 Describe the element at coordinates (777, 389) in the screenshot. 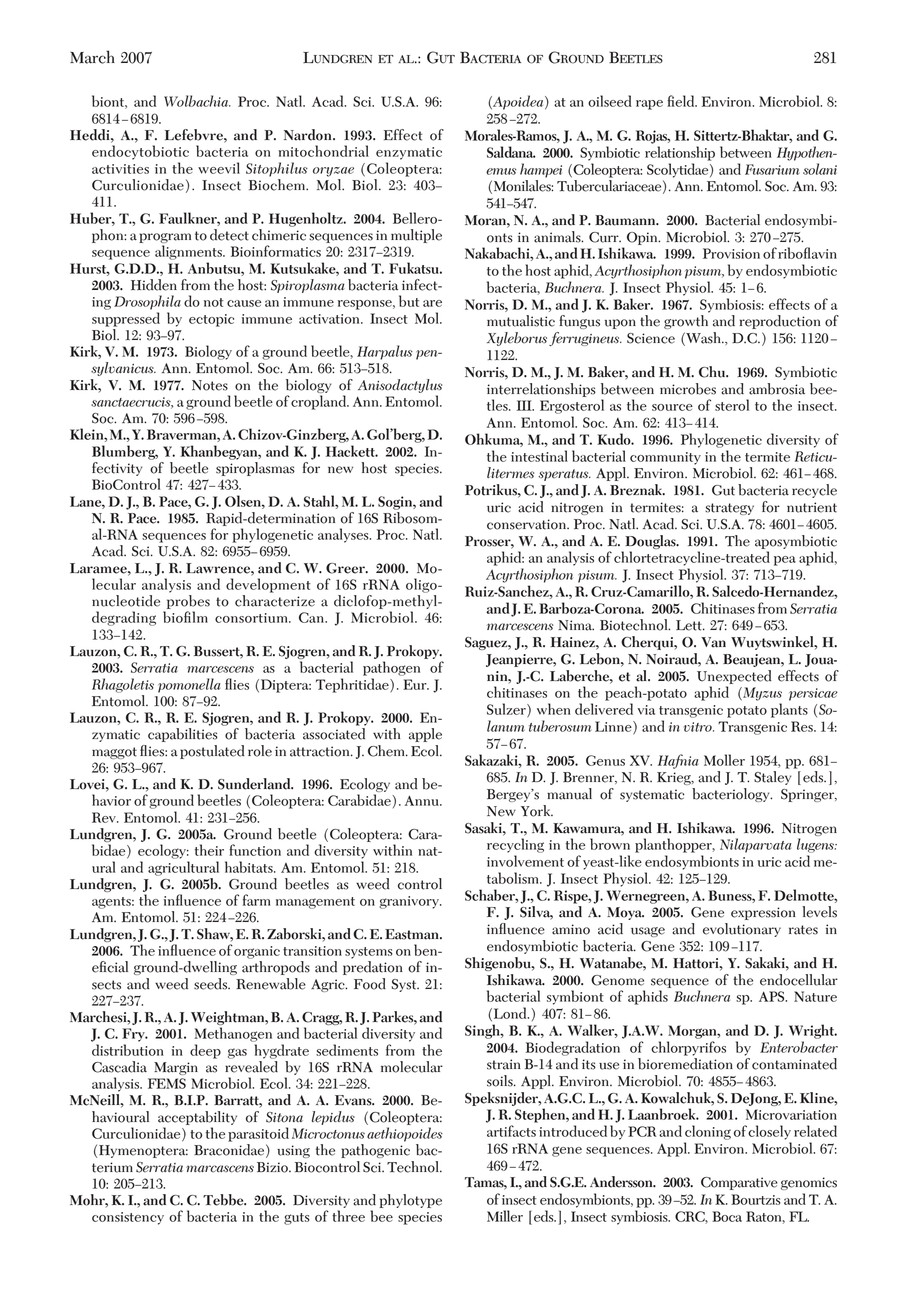

I see `ambrosia` at that location.
